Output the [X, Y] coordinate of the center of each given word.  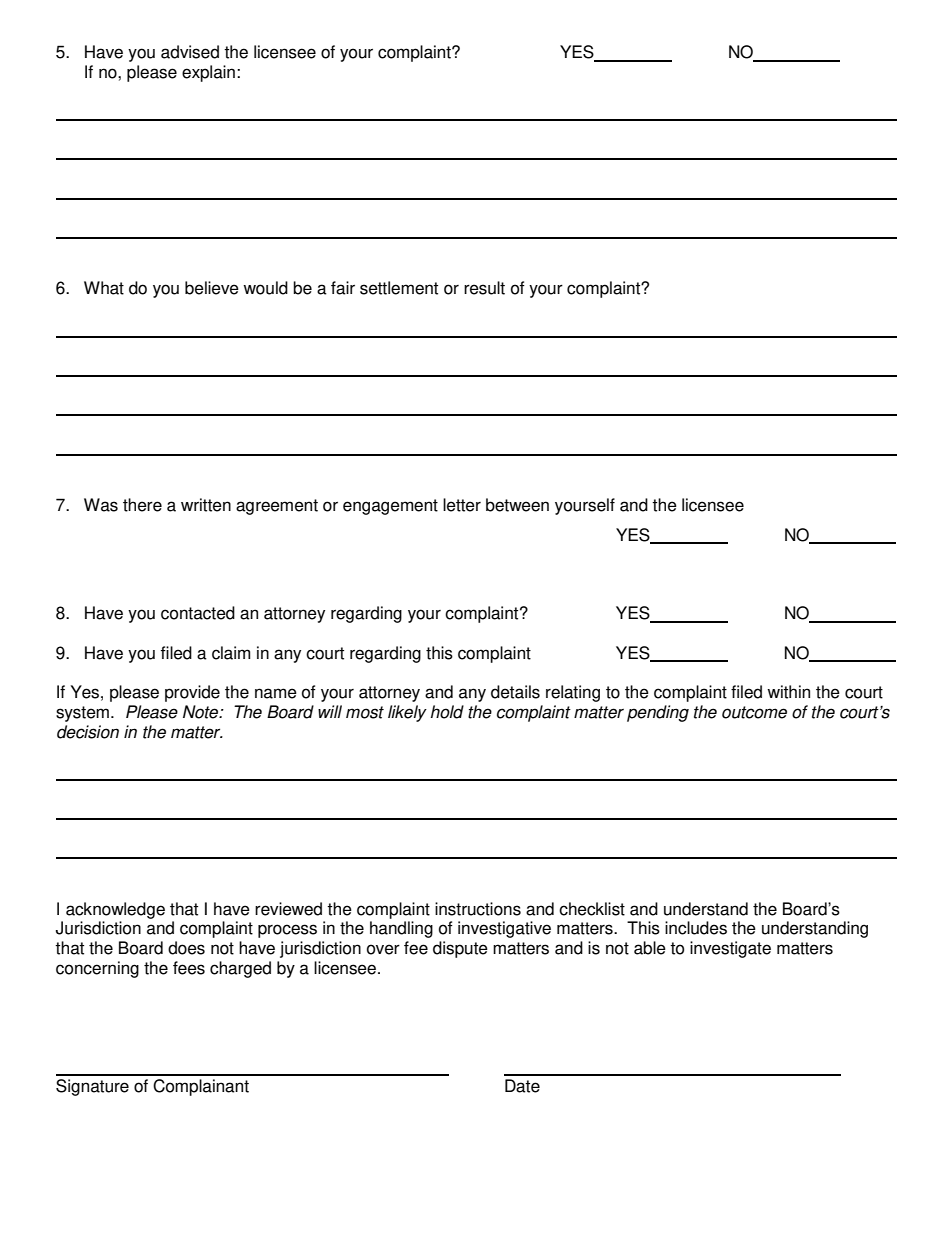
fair [343, 288]
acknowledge [115, 910]
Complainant [201, 1087]
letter [462, 505]
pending [658, 713]
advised [190, 52]
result [484, 288]
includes [696, 928]
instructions [478, 909]
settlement [399, 288]
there [142, 505]
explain [208, 73]
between [517, 505]
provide [192, 693]
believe [212, 288]
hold [447, 712]
